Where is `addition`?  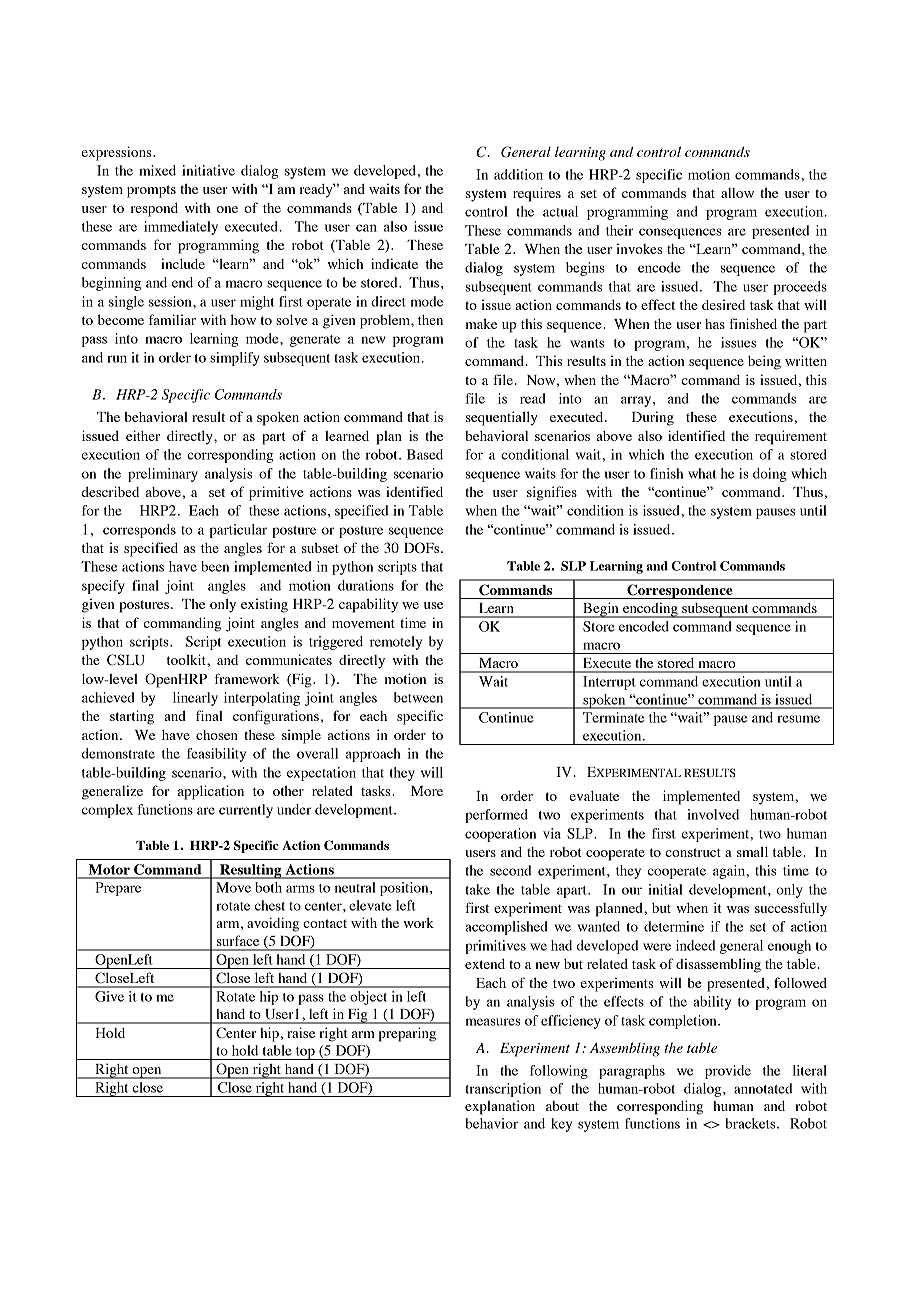
addition is located at coordinates (518, 174).
